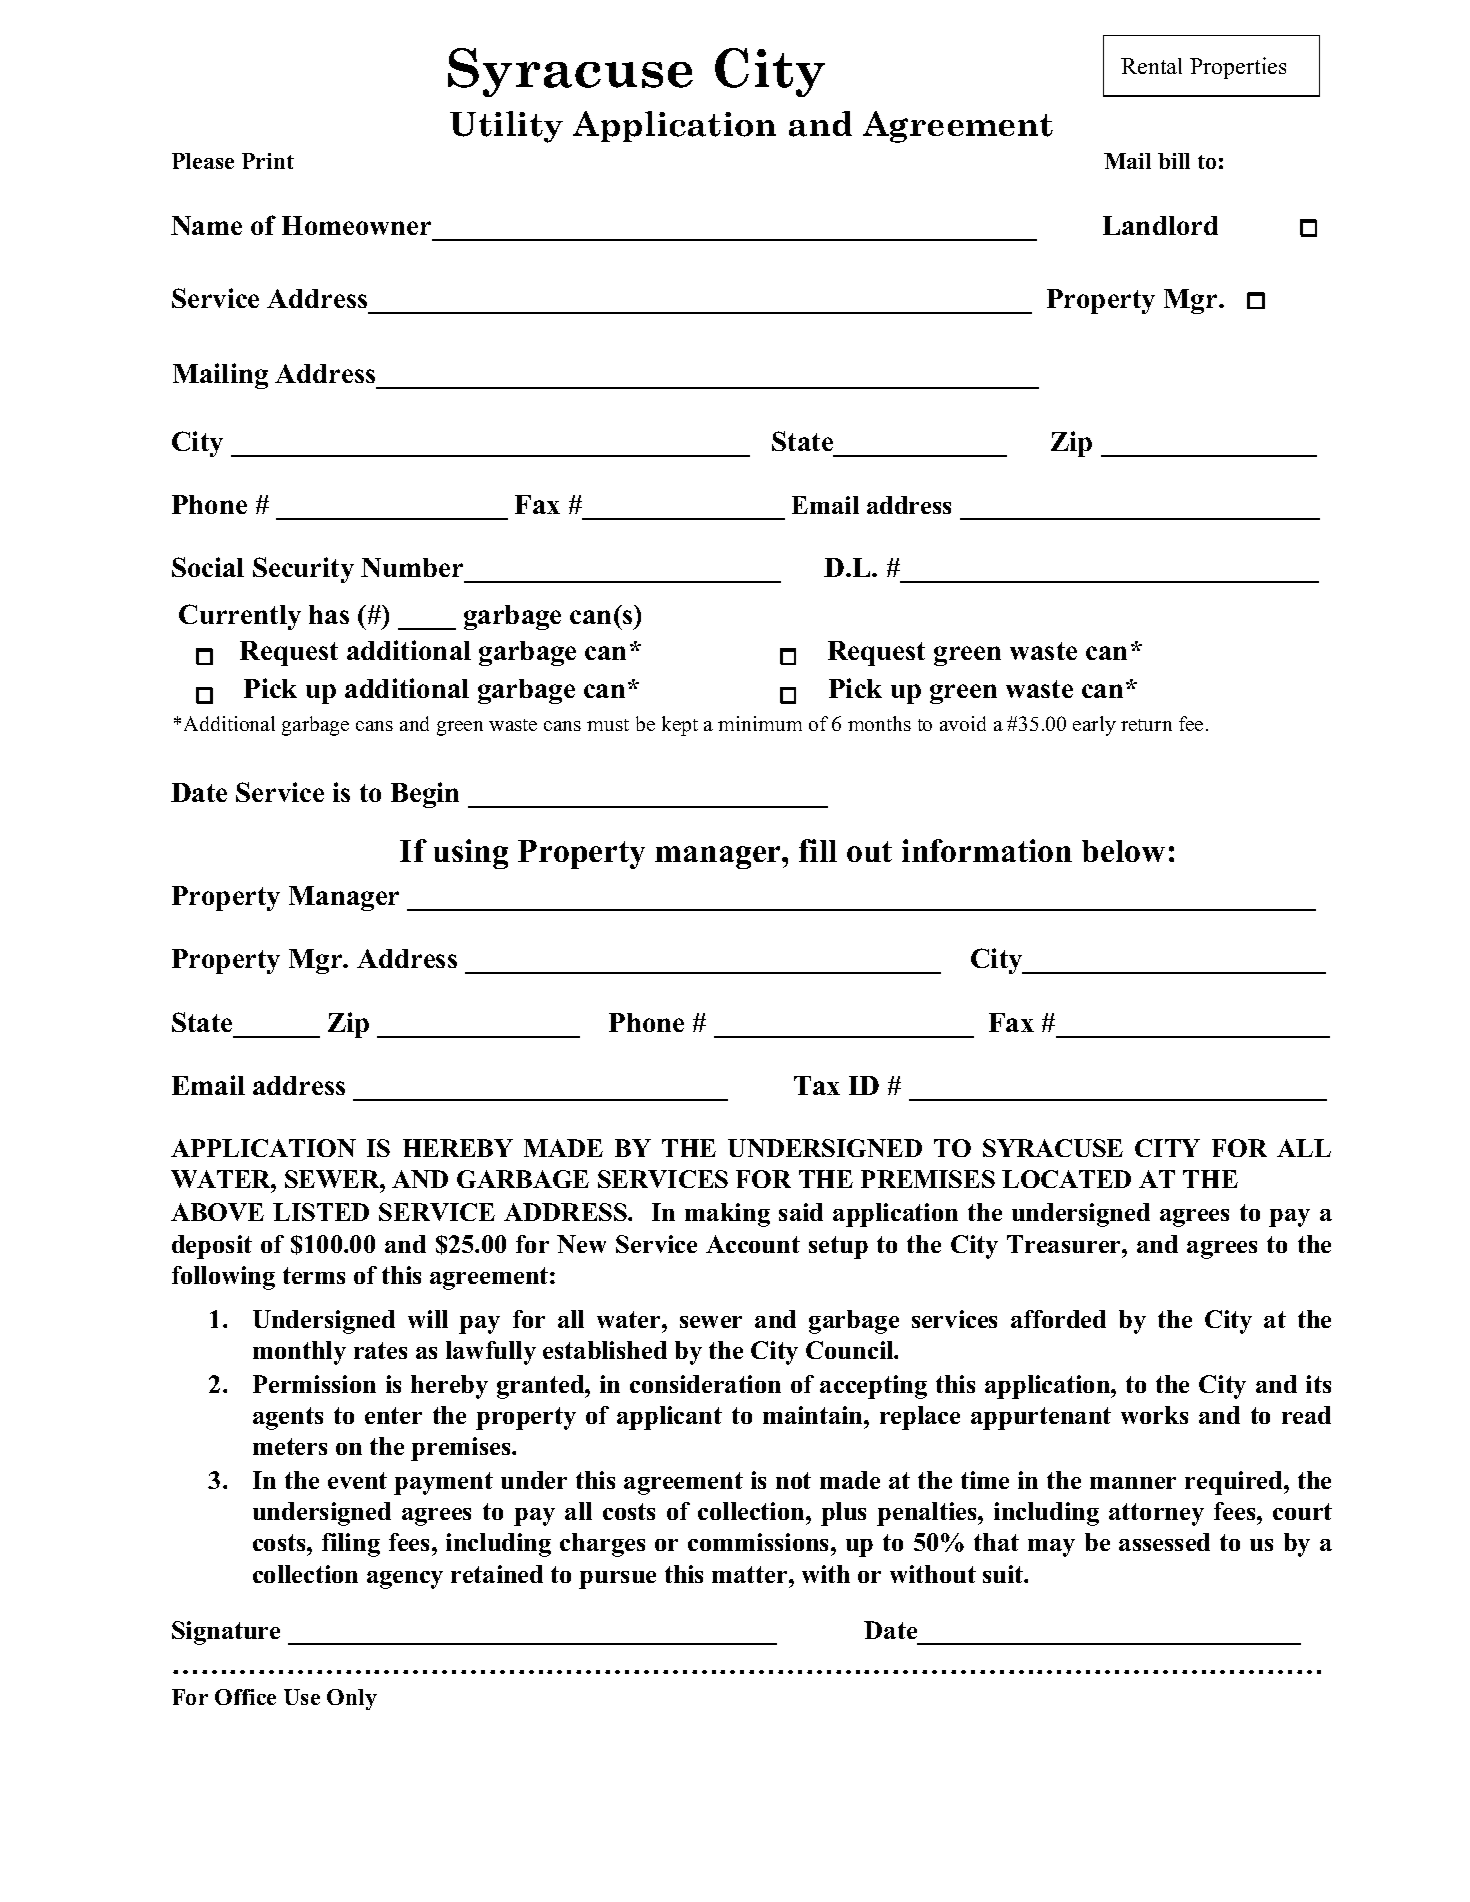 The height and width of the image is (1902, 1470). I want to click on LOCATED, so click(1066, 1179).
